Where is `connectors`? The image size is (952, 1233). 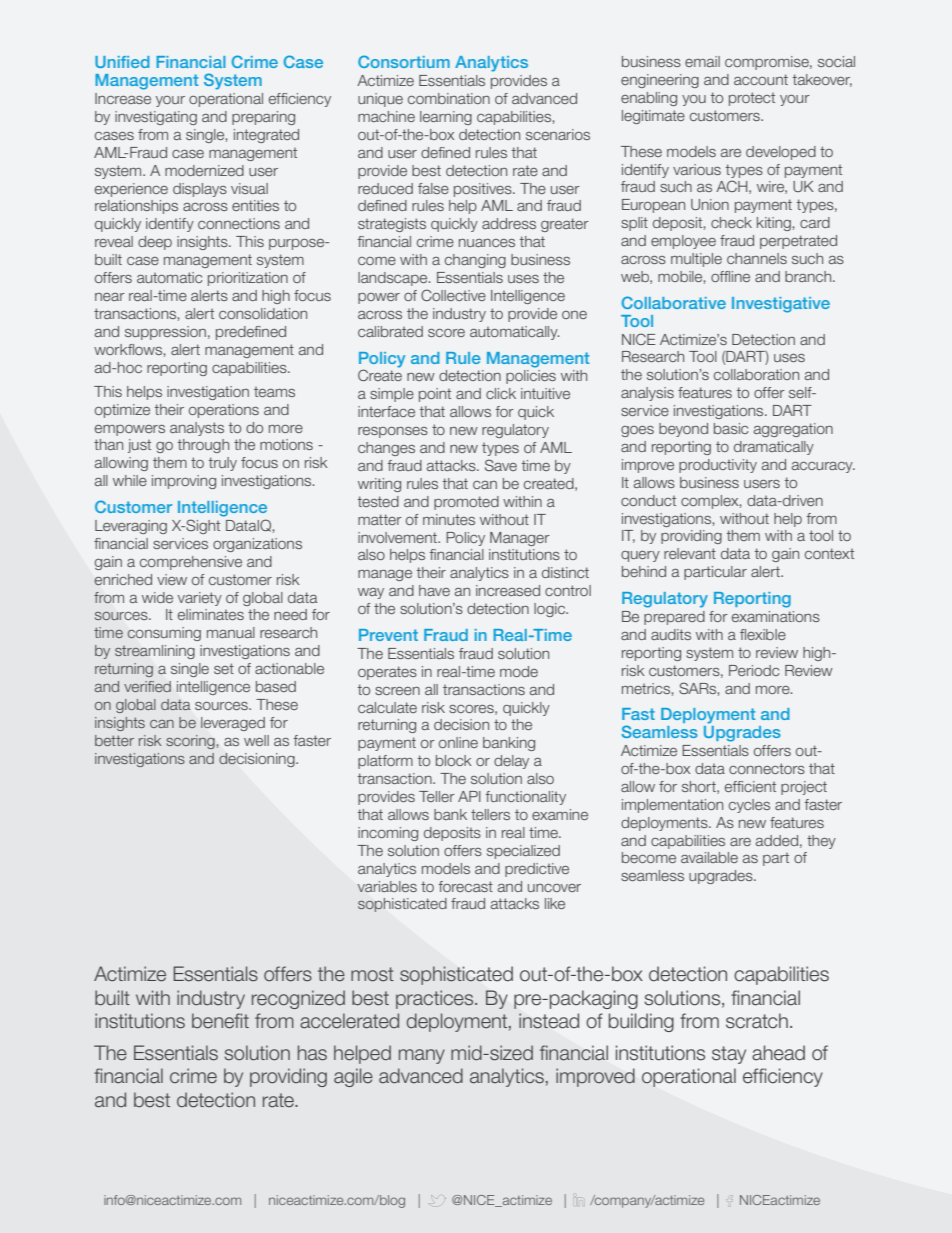
connectors is located at coordinates (767, 768).
